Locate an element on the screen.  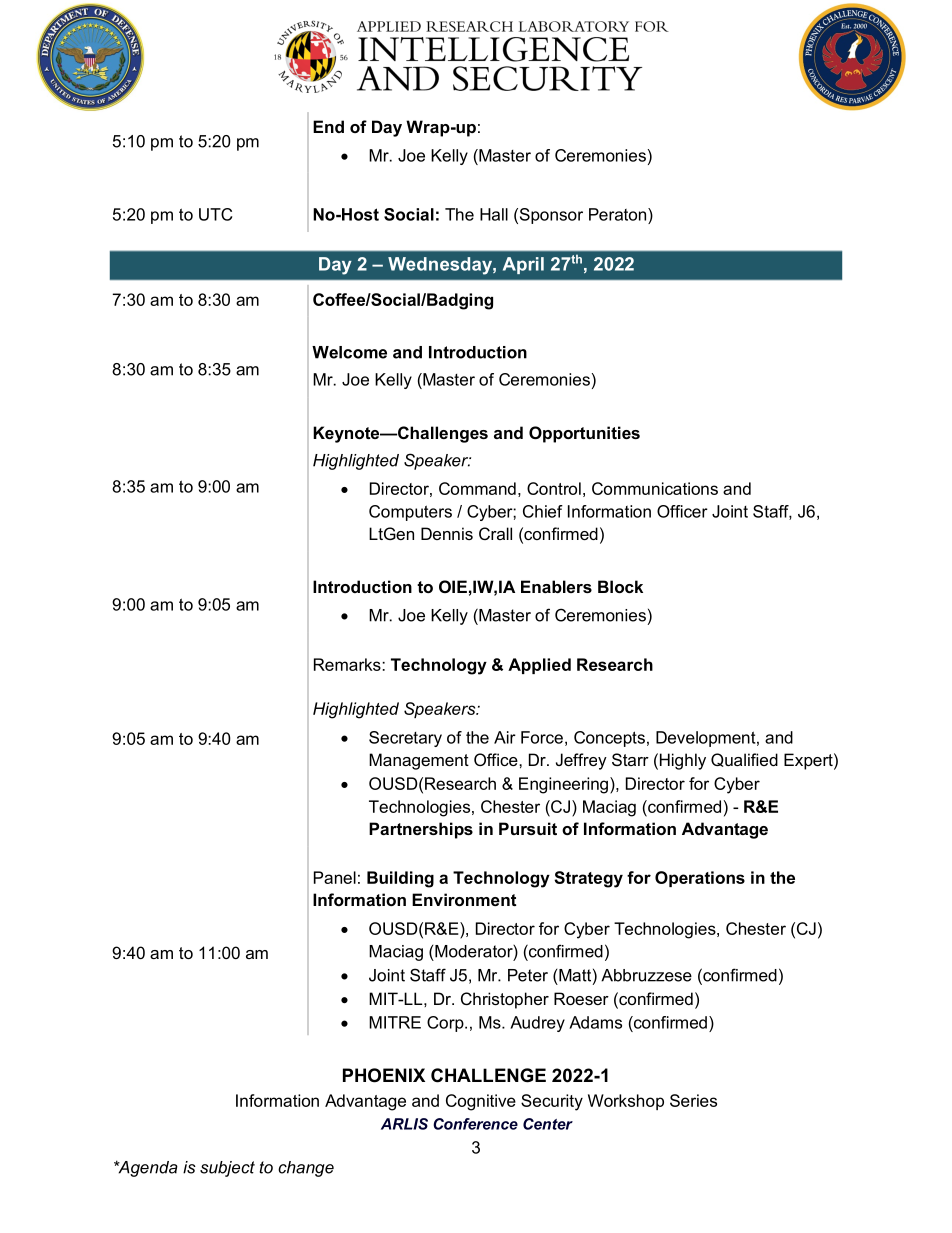
Concepts is located at coordinates (609, 739).
